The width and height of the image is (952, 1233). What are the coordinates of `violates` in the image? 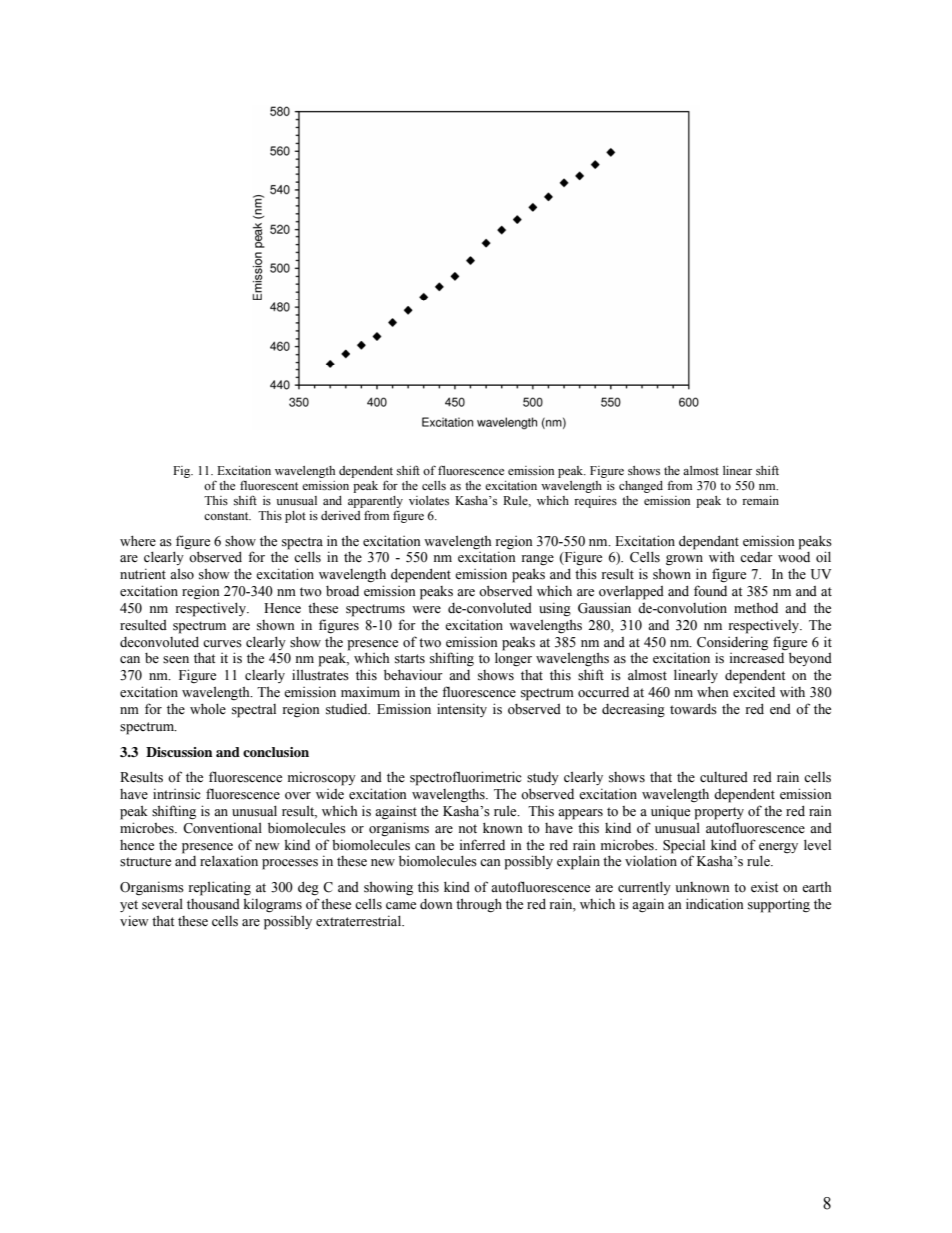 It's located at (429, 500).
